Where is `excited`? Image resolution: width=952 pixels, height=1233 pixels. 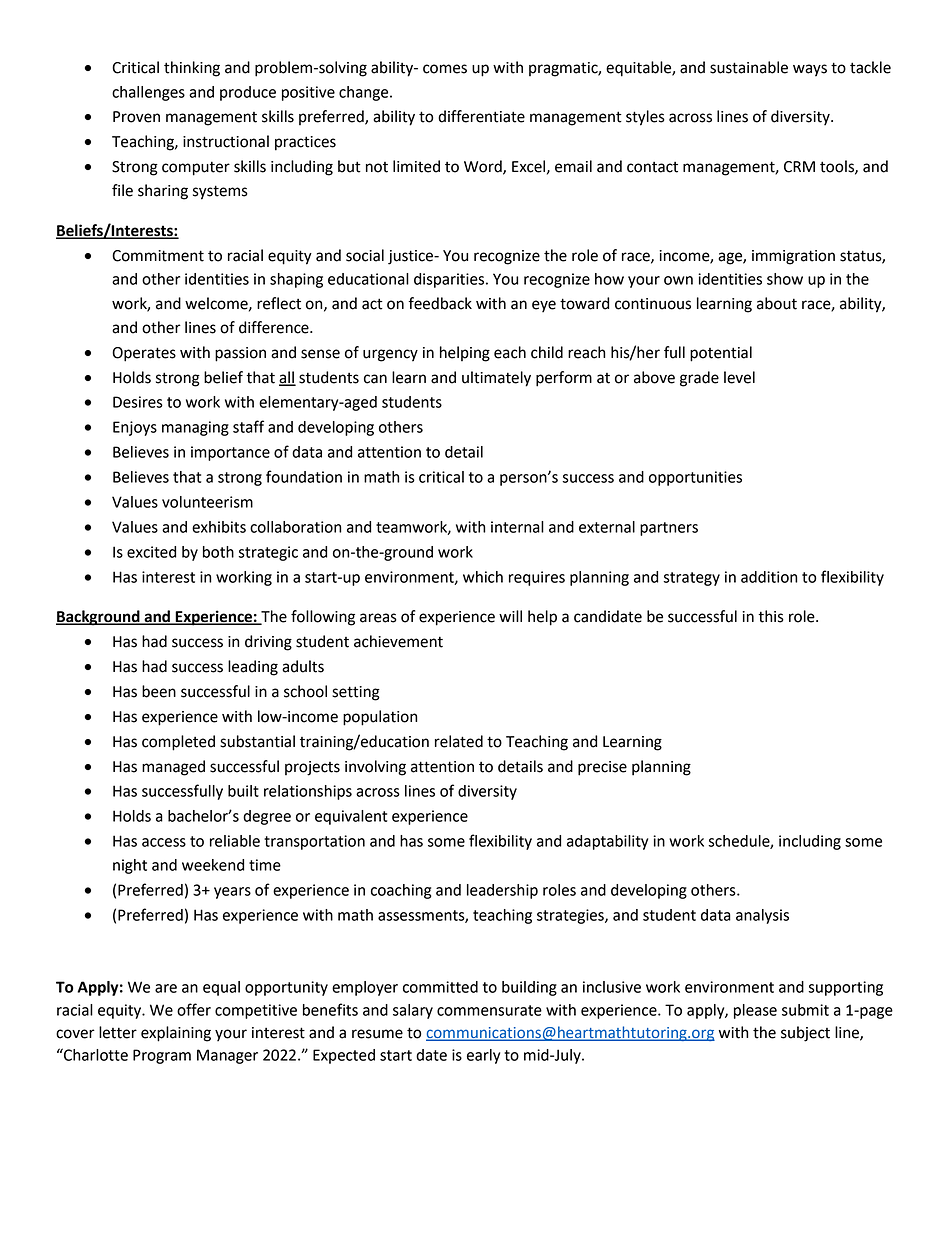 excited is located at coordinates (151, 552).
